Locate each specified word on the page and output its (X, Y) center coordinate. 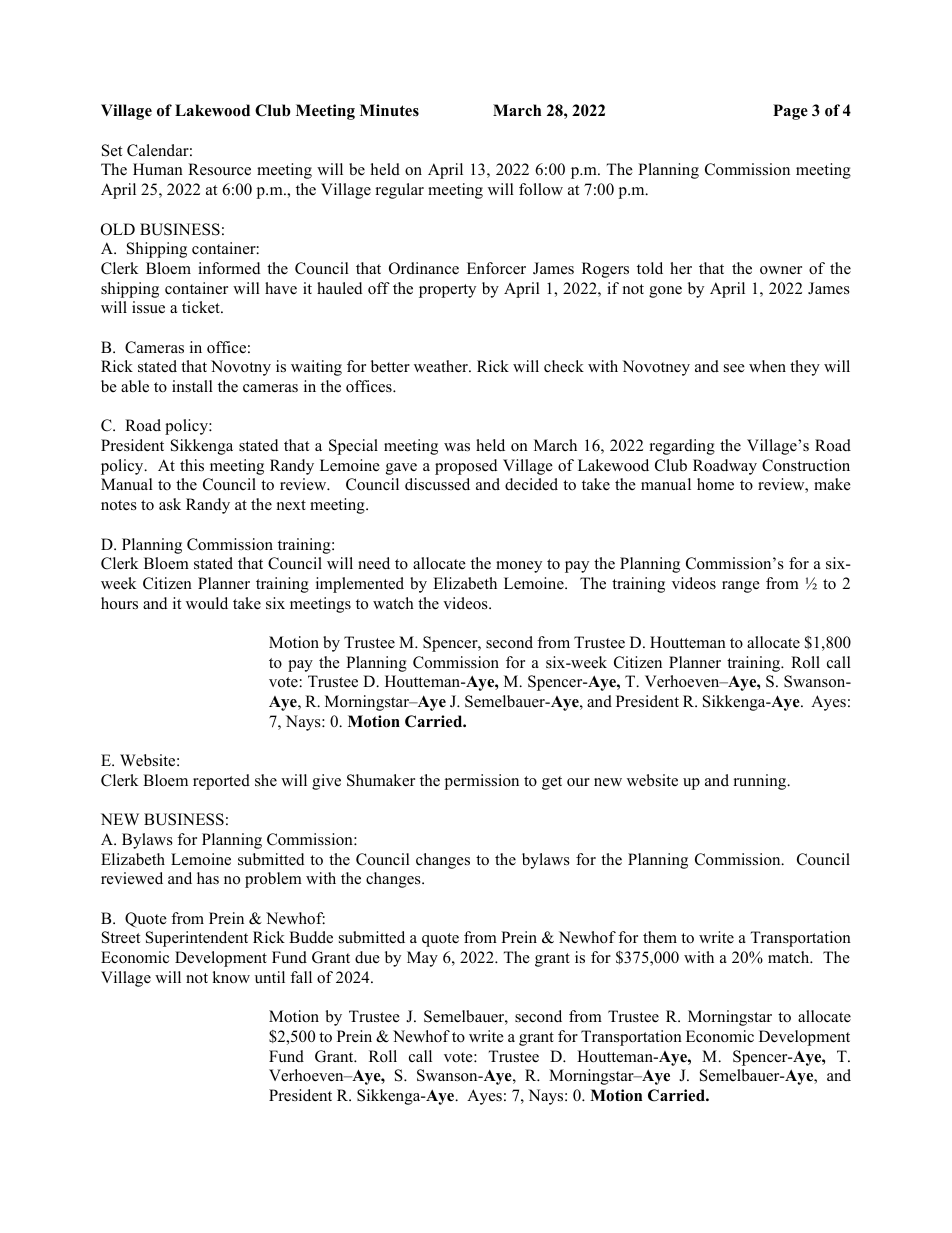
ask (170, 504)
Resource (219, 169)
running (761, 782)
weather (442, 366)
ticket (202, 307)
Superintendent (197, 939)
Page (790, 112)
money (519, 567)
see (734, 368)
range (741, 587)
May (422, 959)
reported (221, 782)
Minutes (389, 110)
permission (482, 782)
